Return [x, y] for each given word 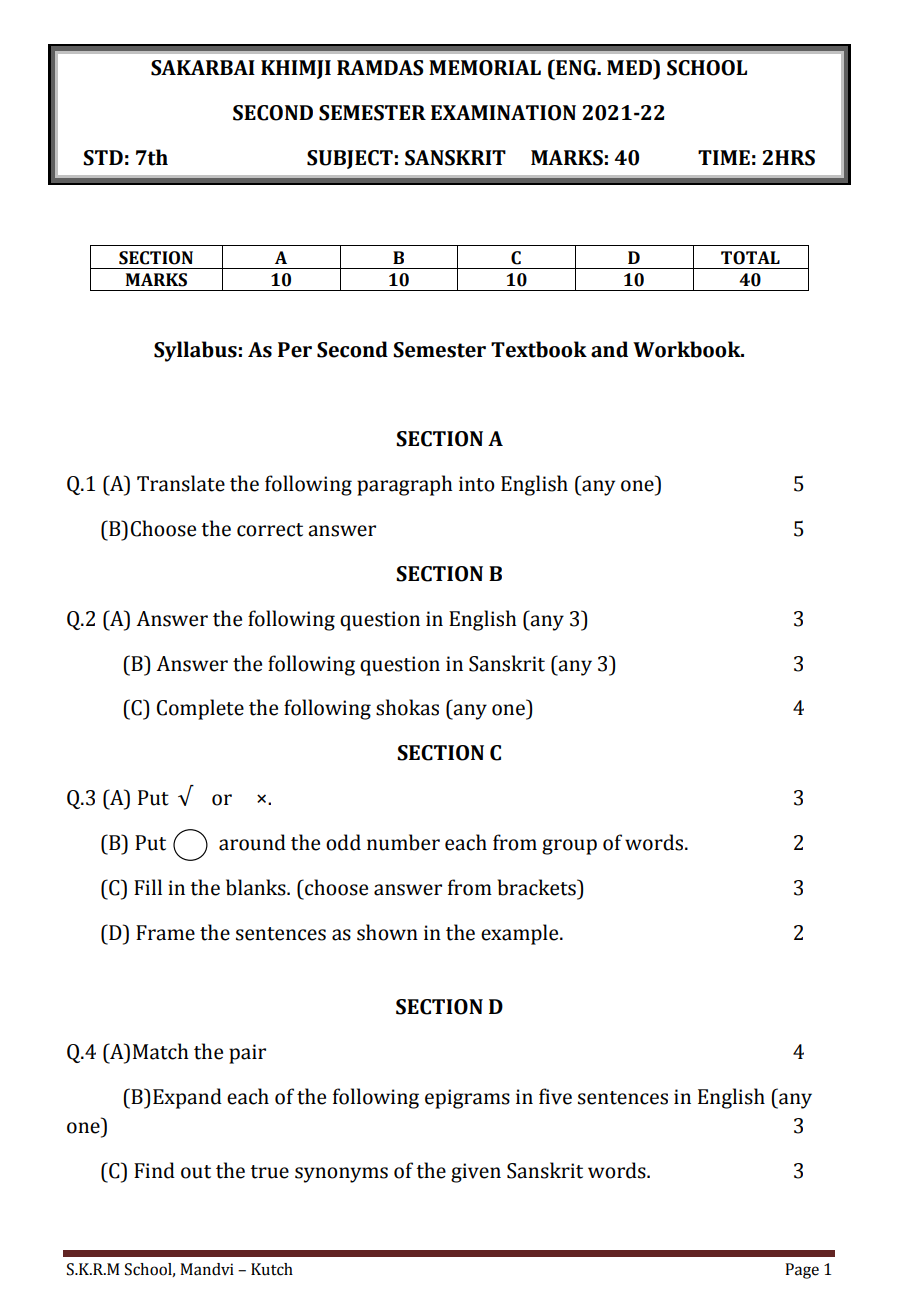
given [476, 1173]
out [196, 1172]
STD [103, 158]
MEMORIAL [485, 68]
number [403, 842]
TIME [724, 157]
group [569, 847]
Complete [200, 709]
